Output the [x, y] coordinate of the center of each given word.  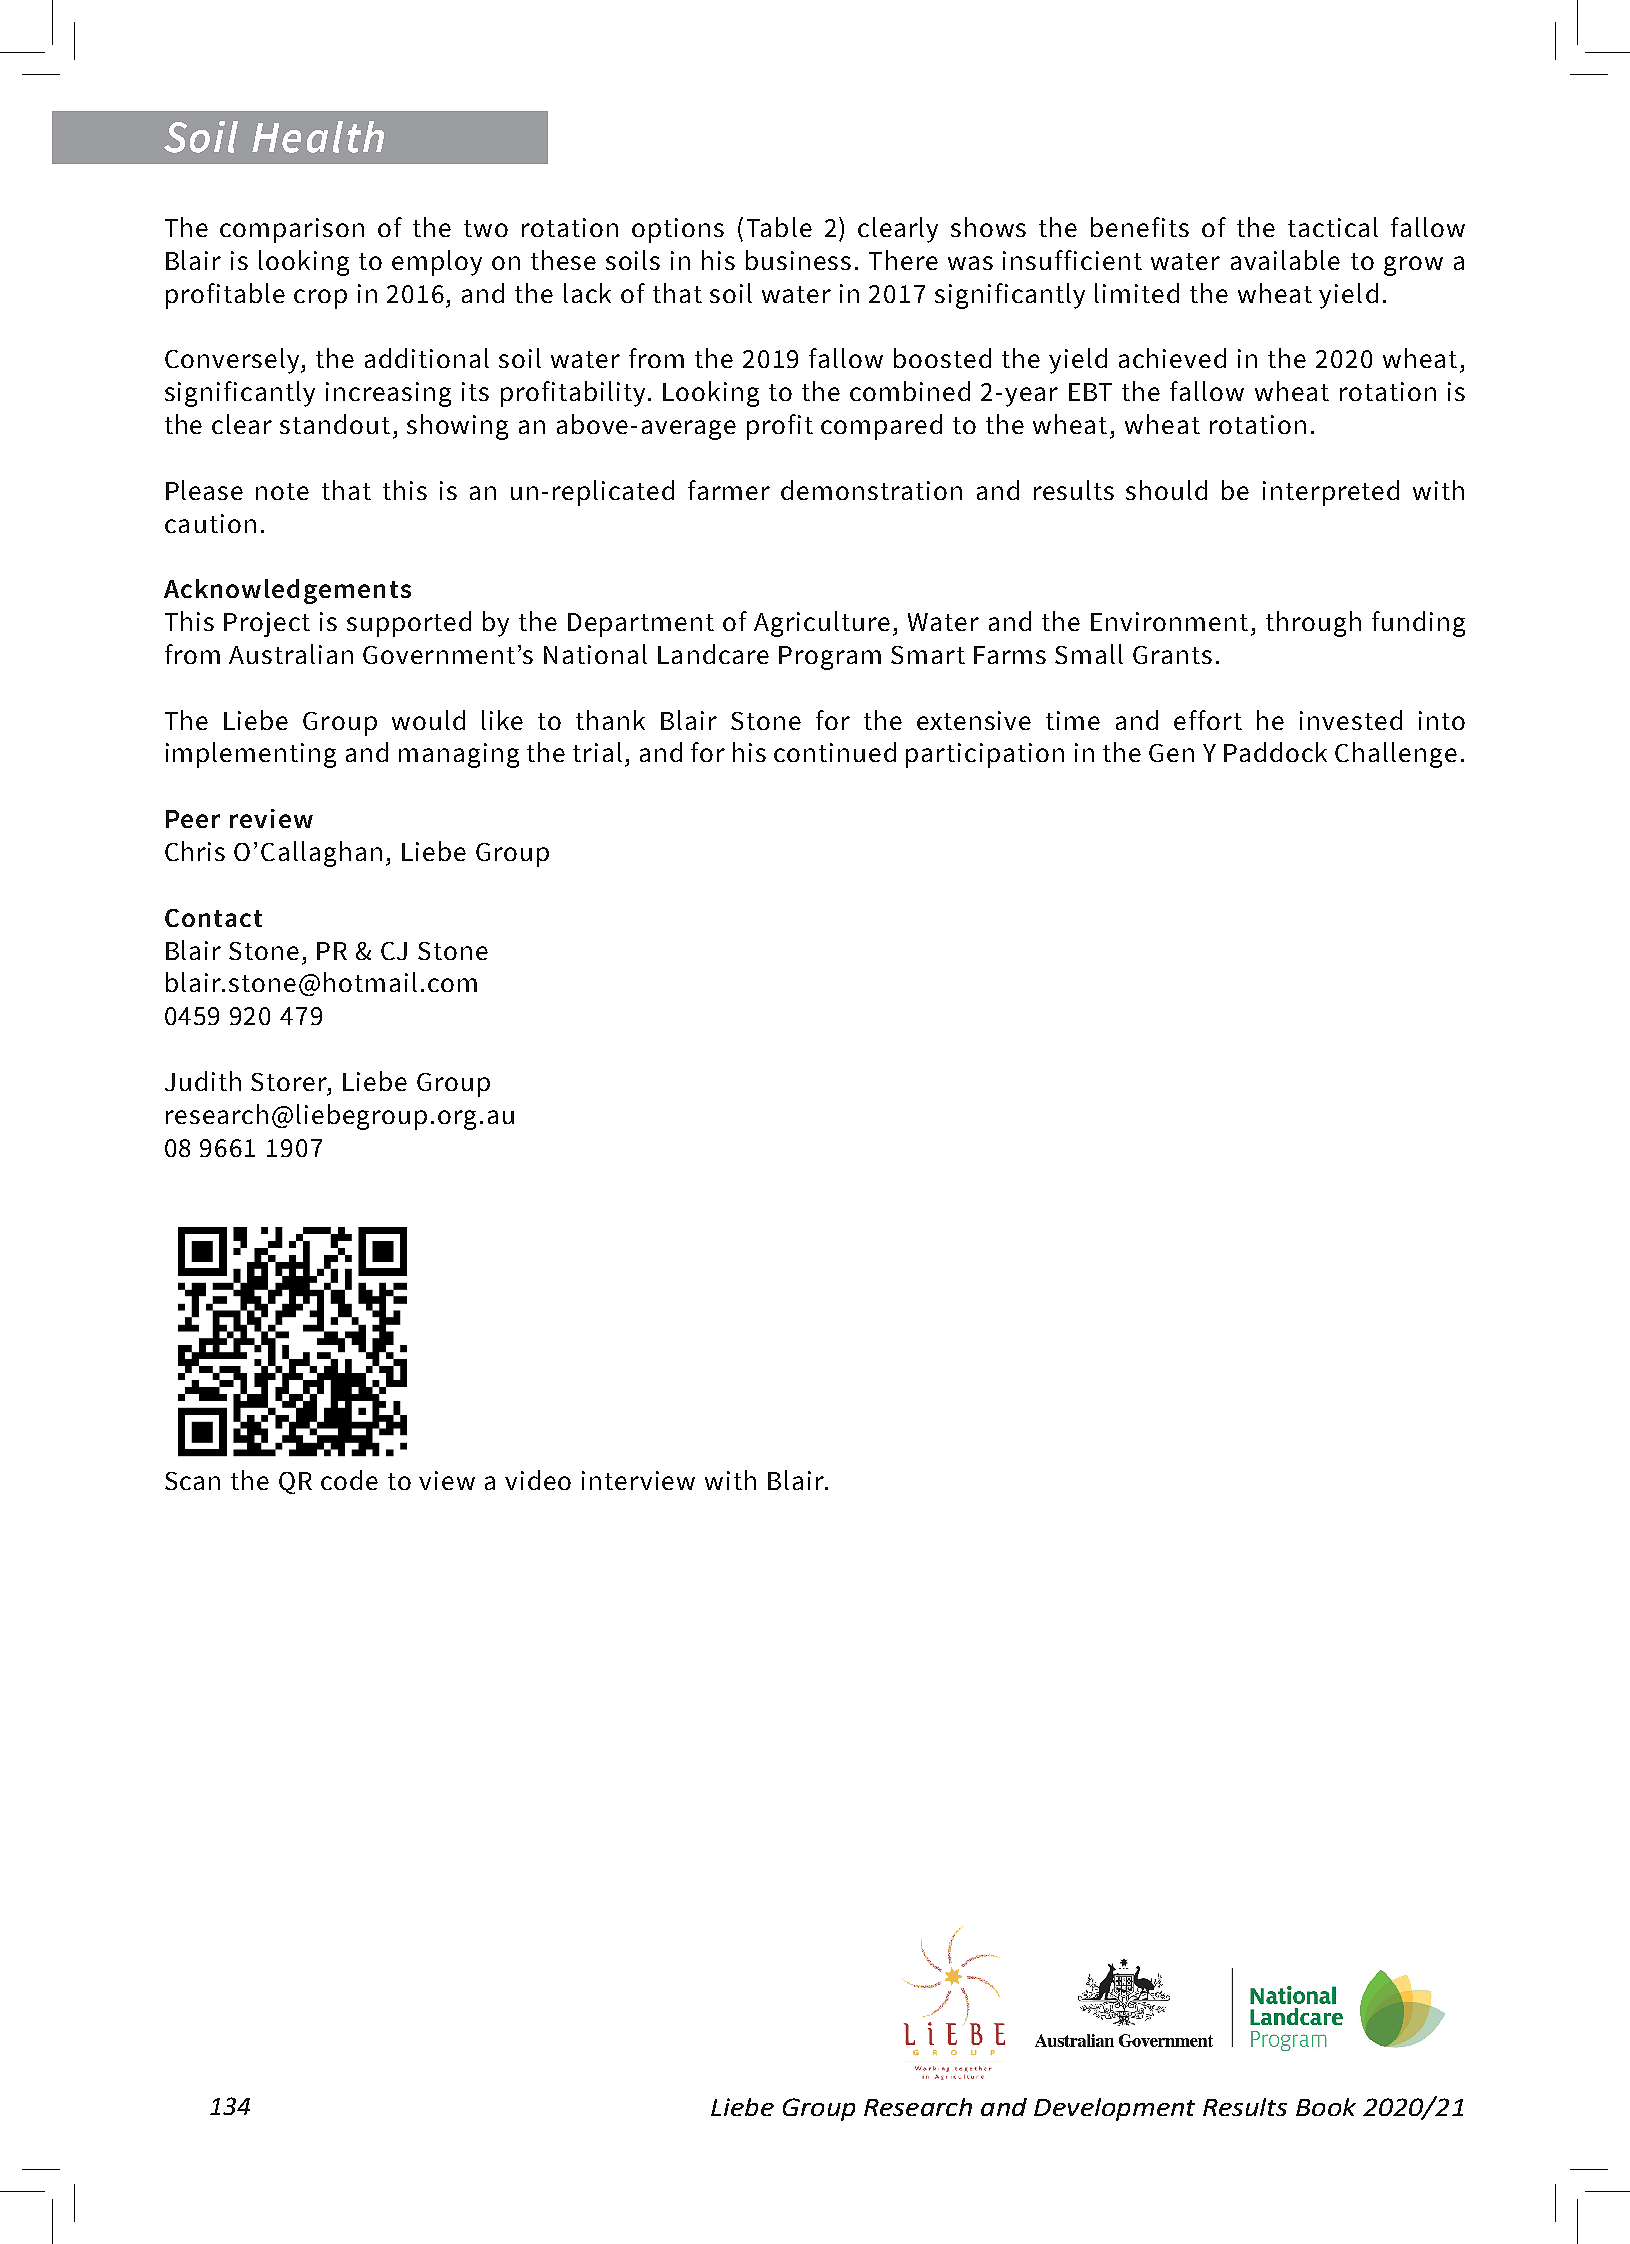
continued [835, 752]
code [349, 1480]
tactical [1333, 227]
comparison [292, 230]
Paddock [1275, 752]
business [798, 260]
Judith [203, 1081]
